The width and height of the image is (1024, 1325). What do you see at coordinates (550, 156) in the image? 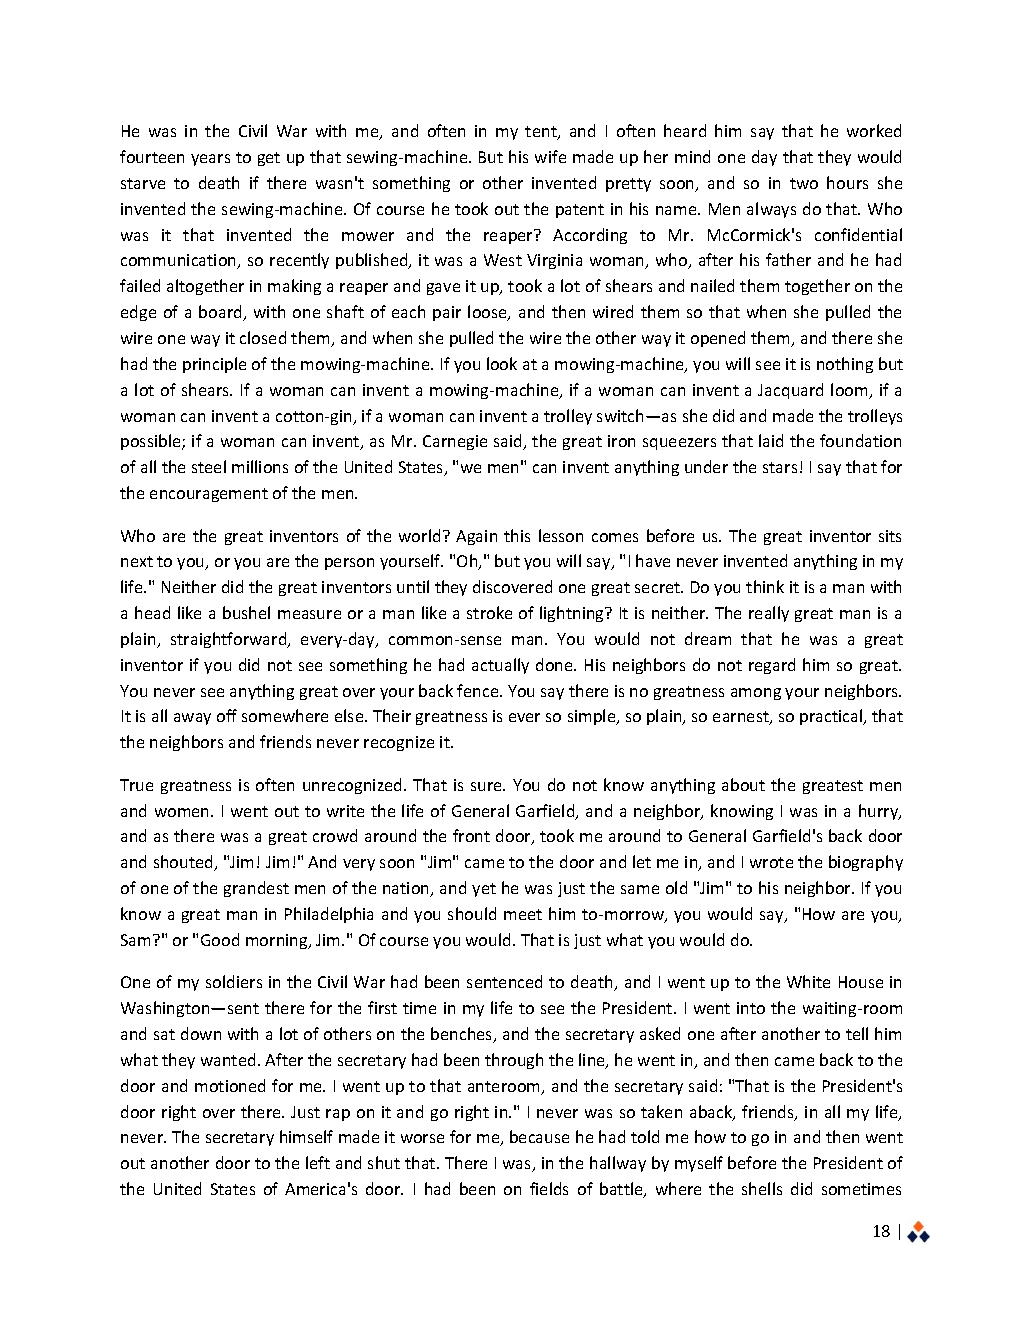
I see `wife` at bounding box center [550, 156].
